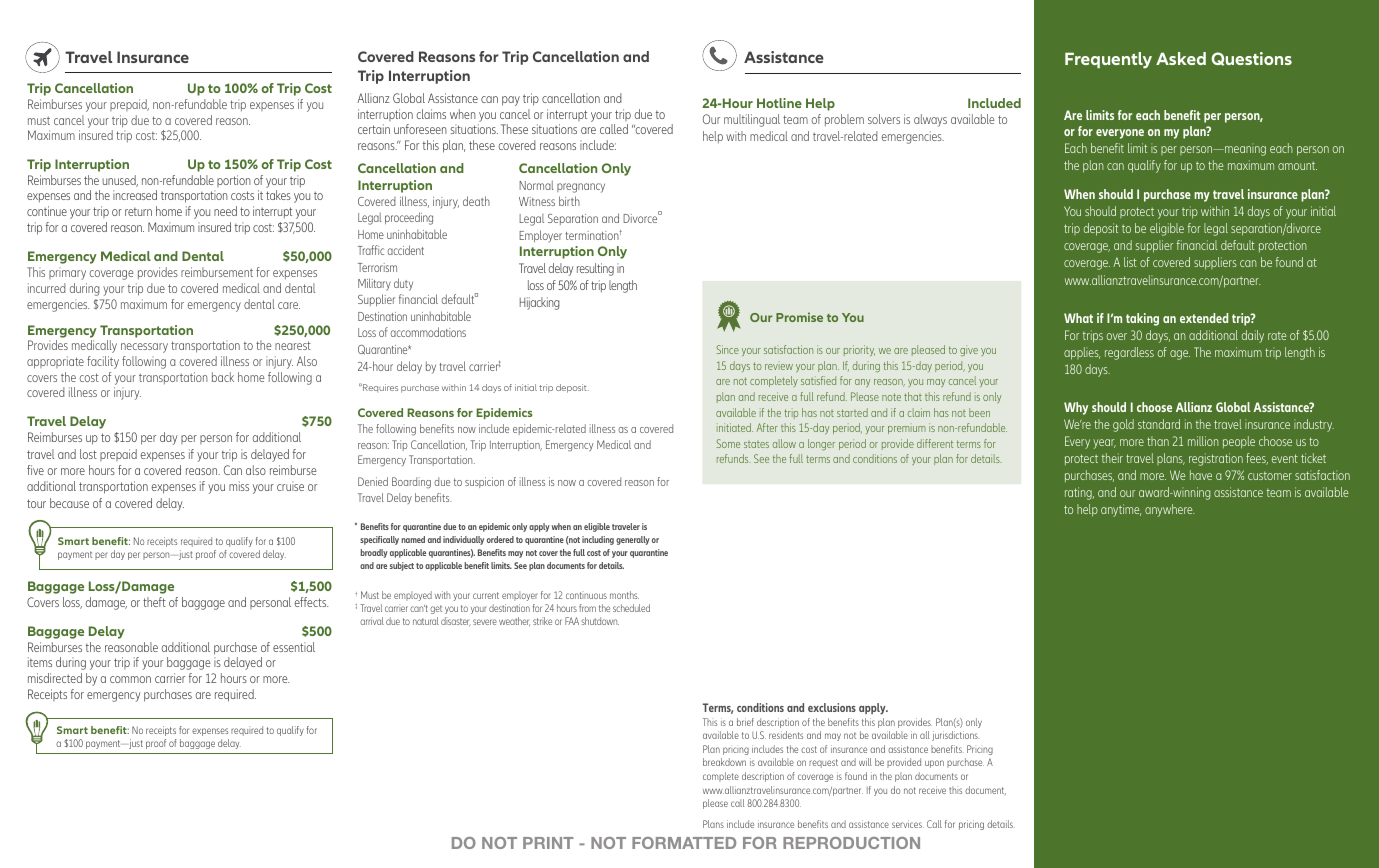  Describe the element at coordinates (851, 843) in the page. I see `REPRODUCTION` at that location.
